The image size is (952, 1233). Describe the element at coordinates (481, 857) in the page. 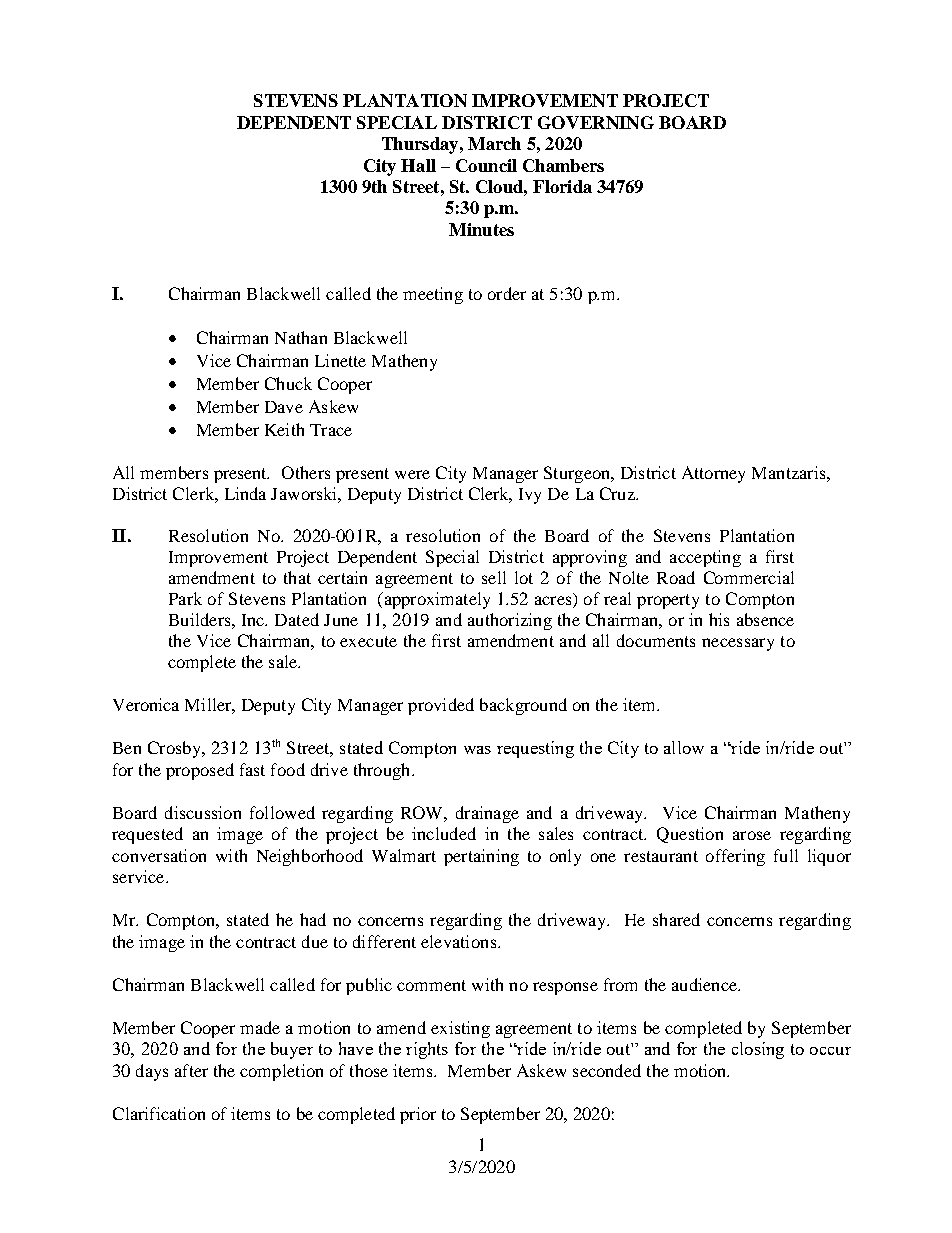

I see `pertaining` at that location.
